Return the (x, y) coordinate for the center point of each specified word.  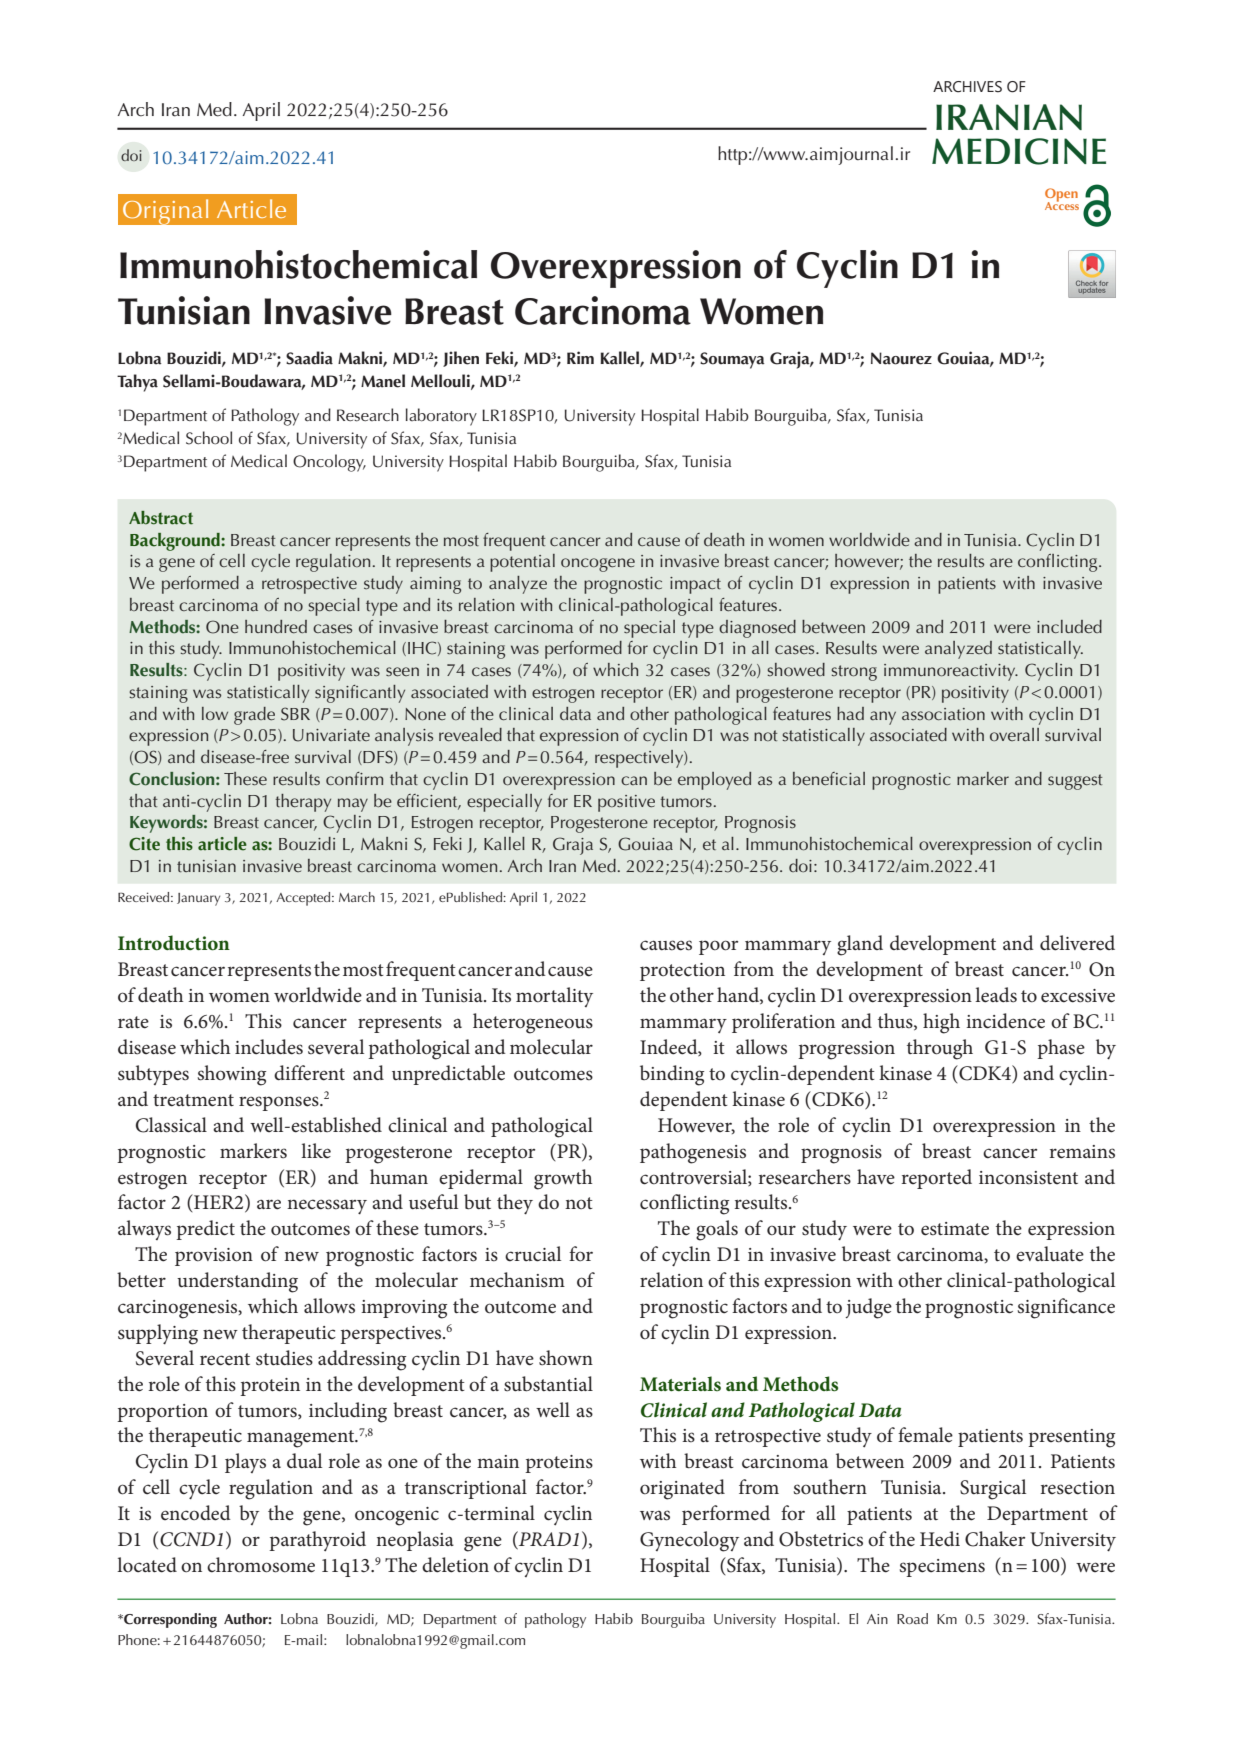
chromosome (261, 1565)
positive (626, 803)
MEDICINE (1019, 151)
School (209, 438)
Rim (580, 357)
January (198, 899)
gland (860, 945)
